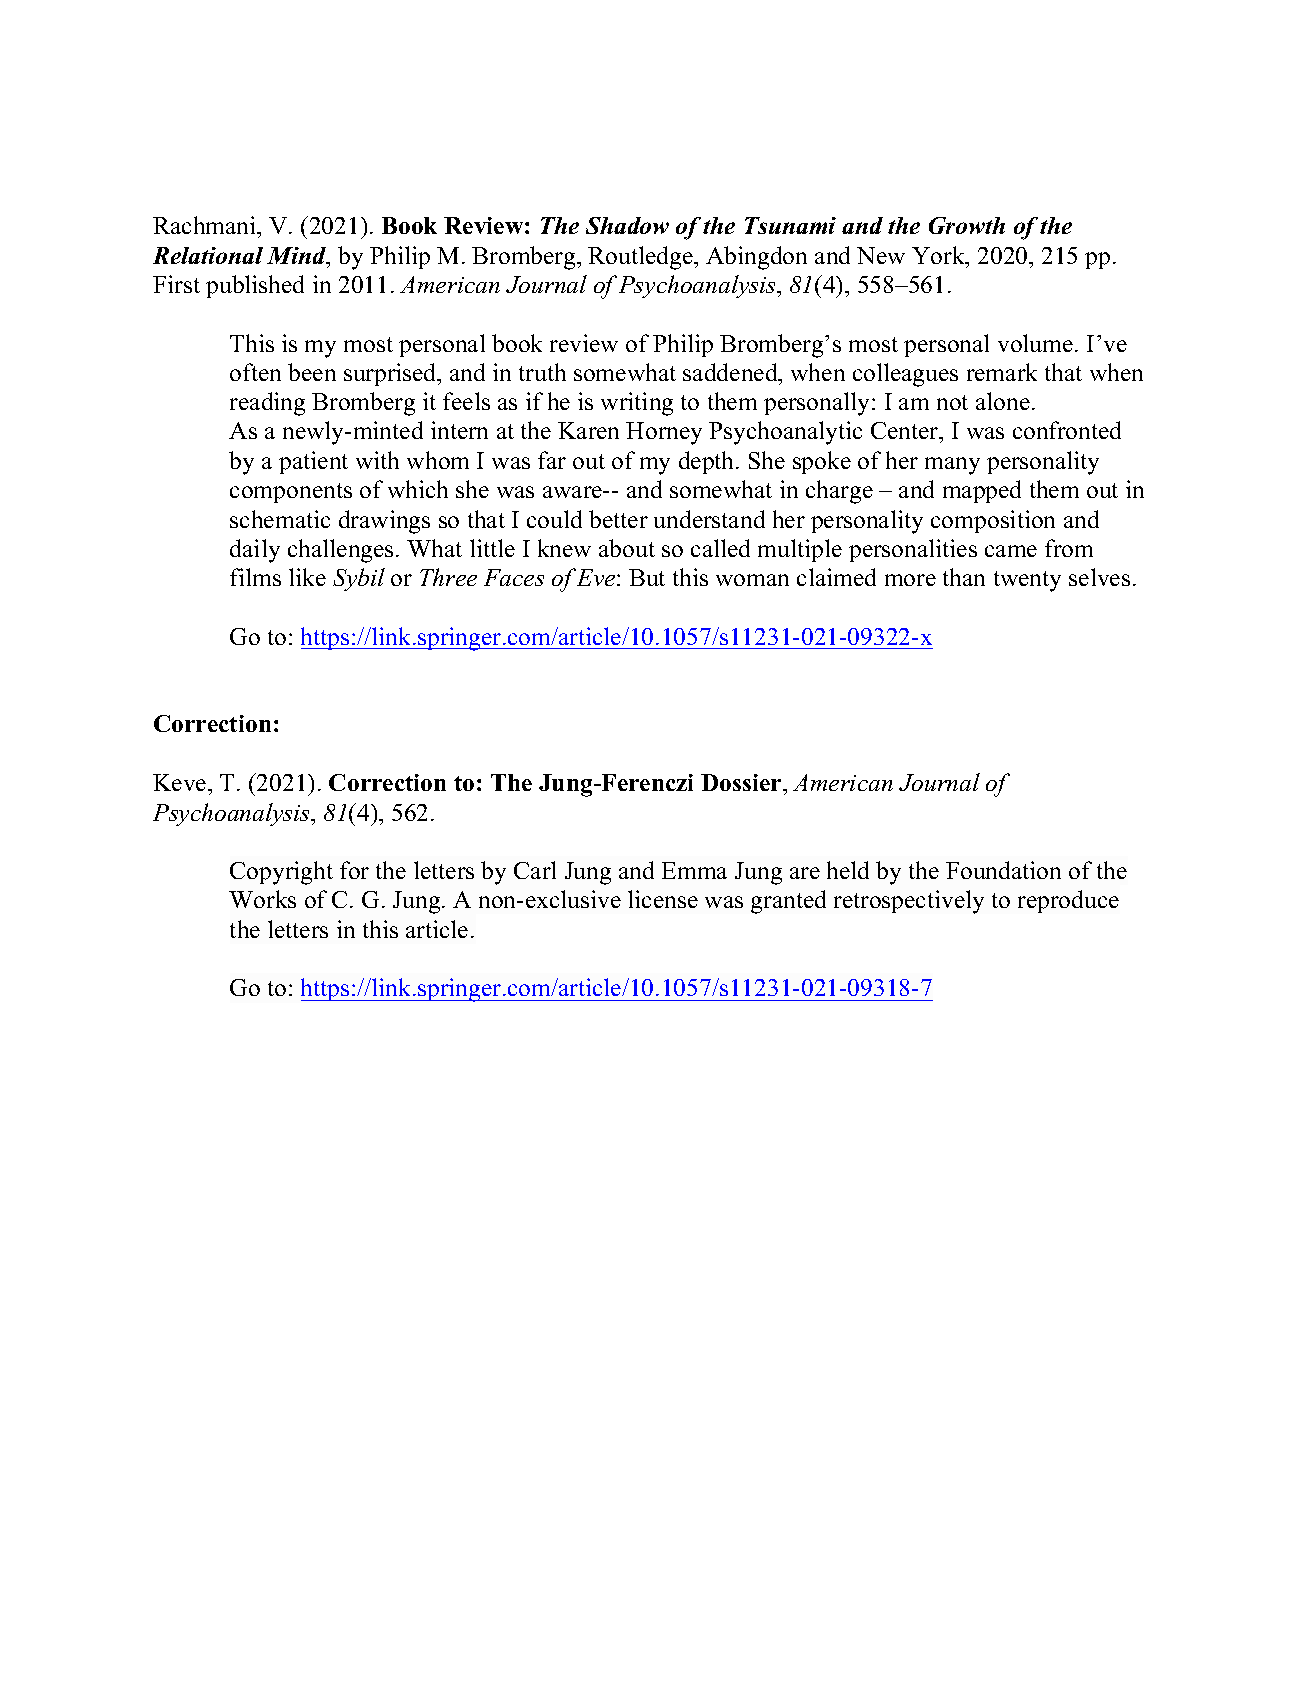 The image size is (1300, 1682). Describe the element at coordinates (313, 462) in the image. I see `patient` at that location.
